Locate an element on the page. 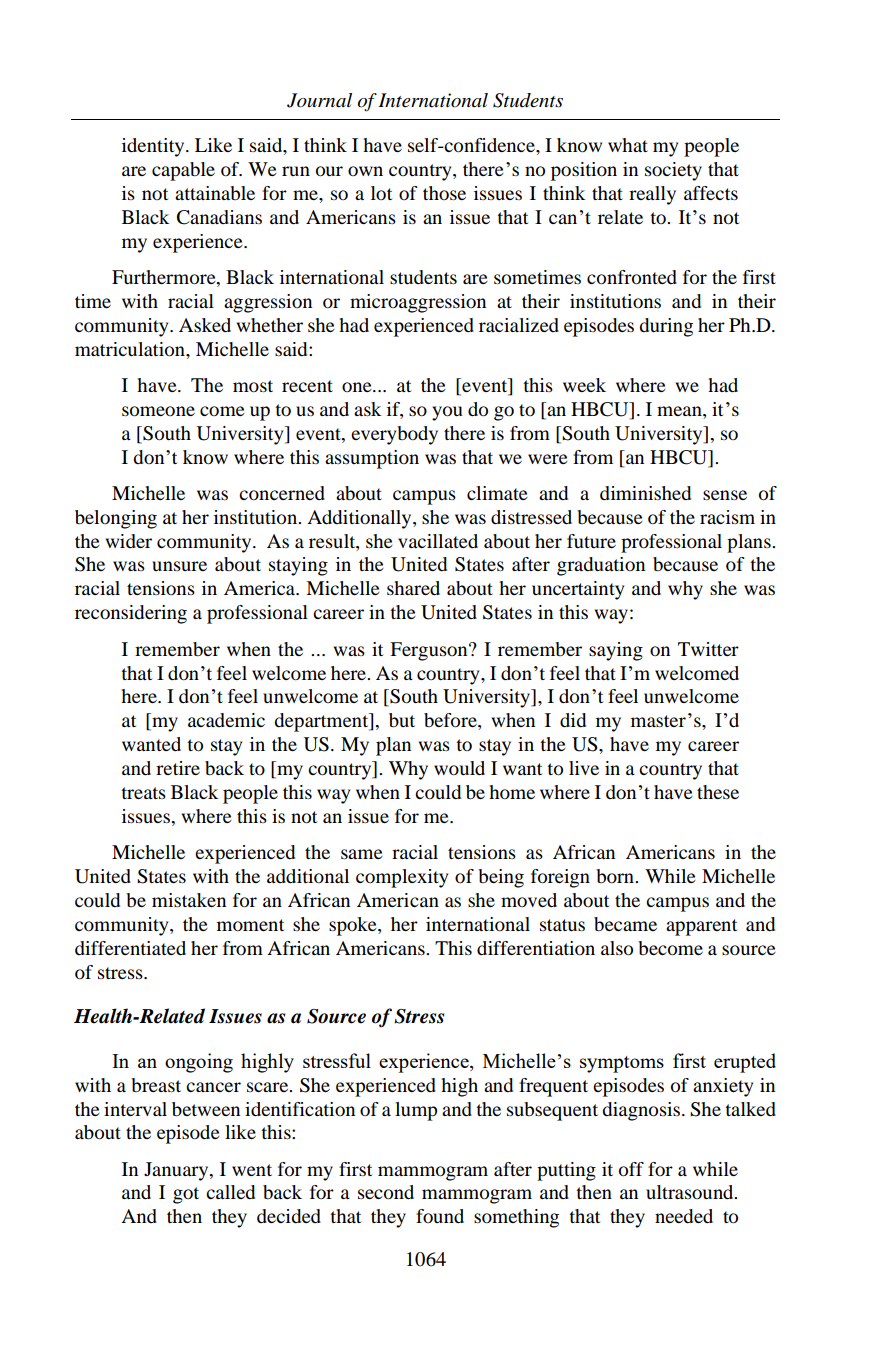 Image resolution: width=896 pixels, height=1345 pixels. found is located at coordinates (440, 1216).
